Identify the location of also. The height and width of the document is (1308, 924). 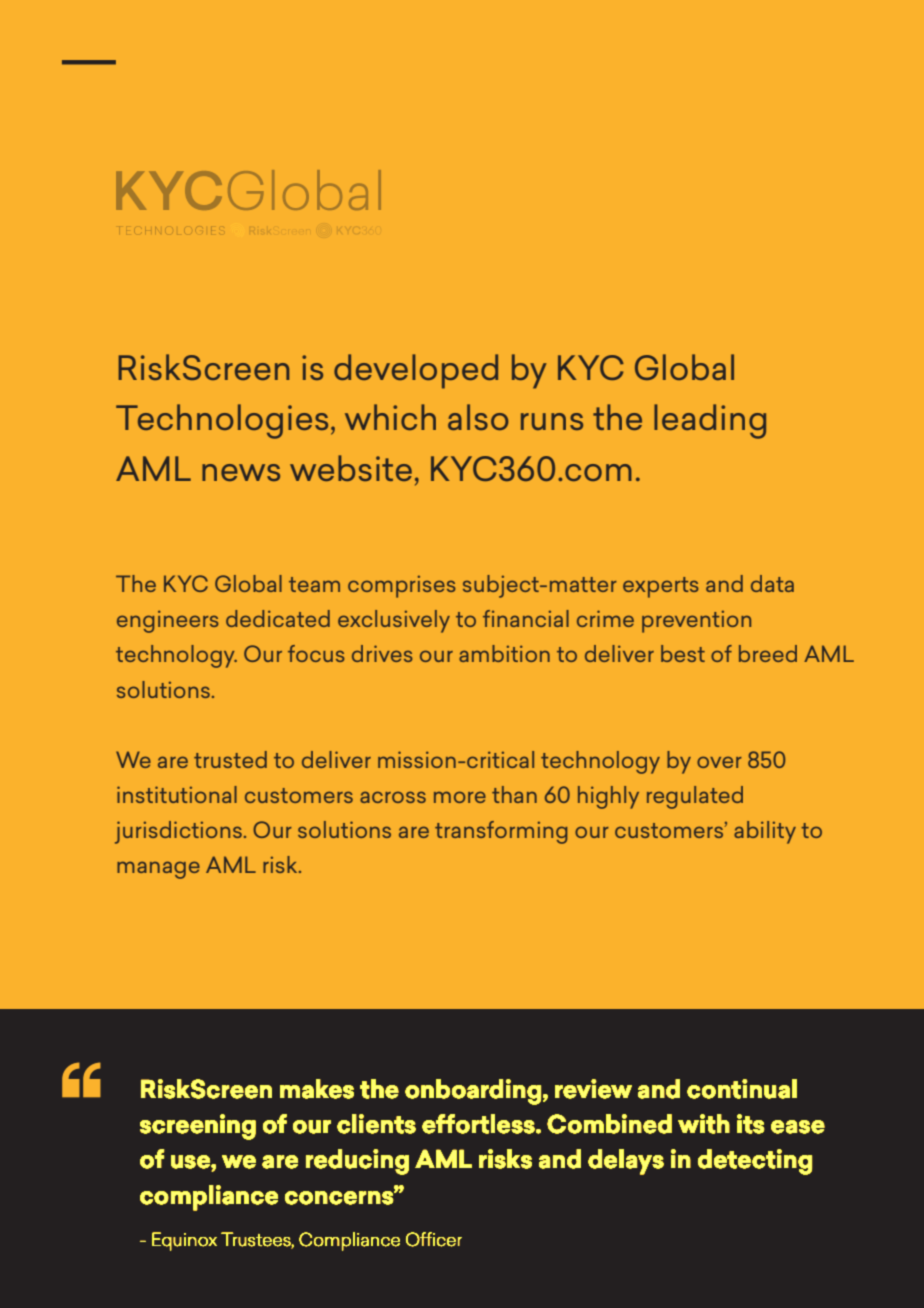
(478, 417).
